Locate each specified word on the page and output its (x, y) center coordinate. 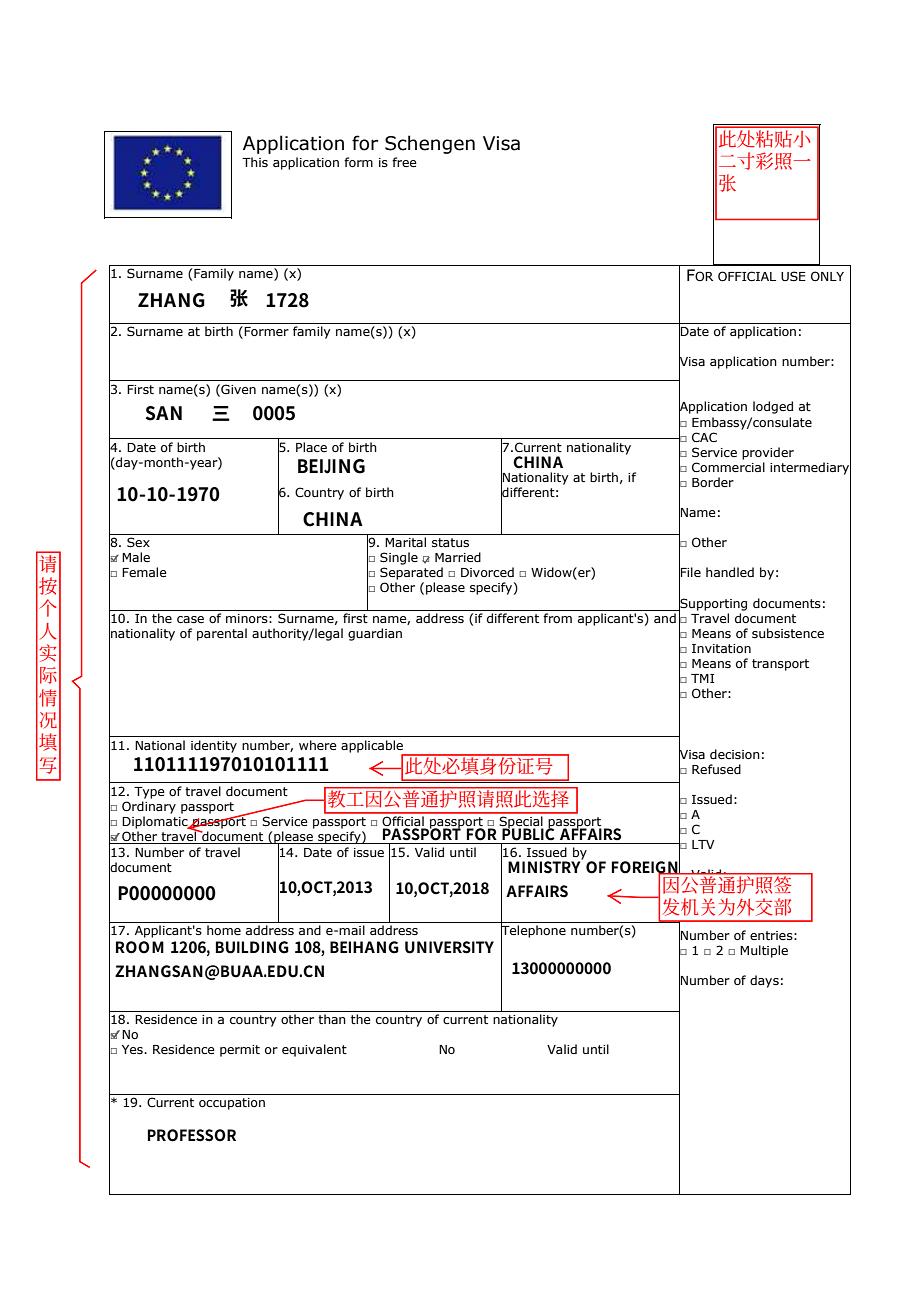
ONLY (827, 276)
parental (222, 634)
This (255, 162)
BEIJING (331, 466)
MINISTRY (545, 866)
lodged (773, 407)
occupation (232, 1104)
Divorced (487, 572)
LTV (703, 844)
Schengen (430, 144)
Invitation (721, 648)
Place (311, 447)
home (224, 930)
